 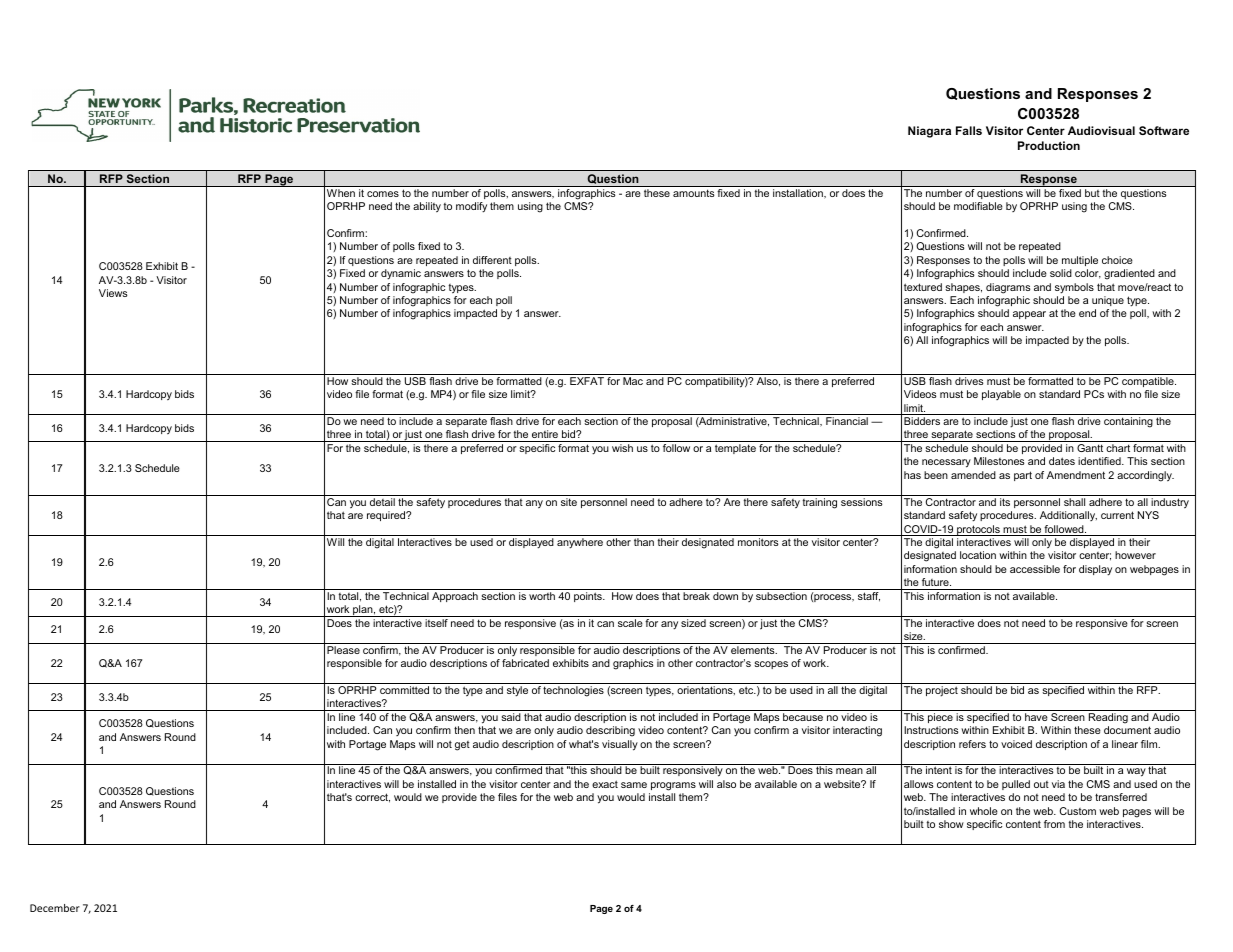 What do you see at coordinates (1049, 145) in the screenshot?
I see `Production` at bounding box center [1049, 145].
